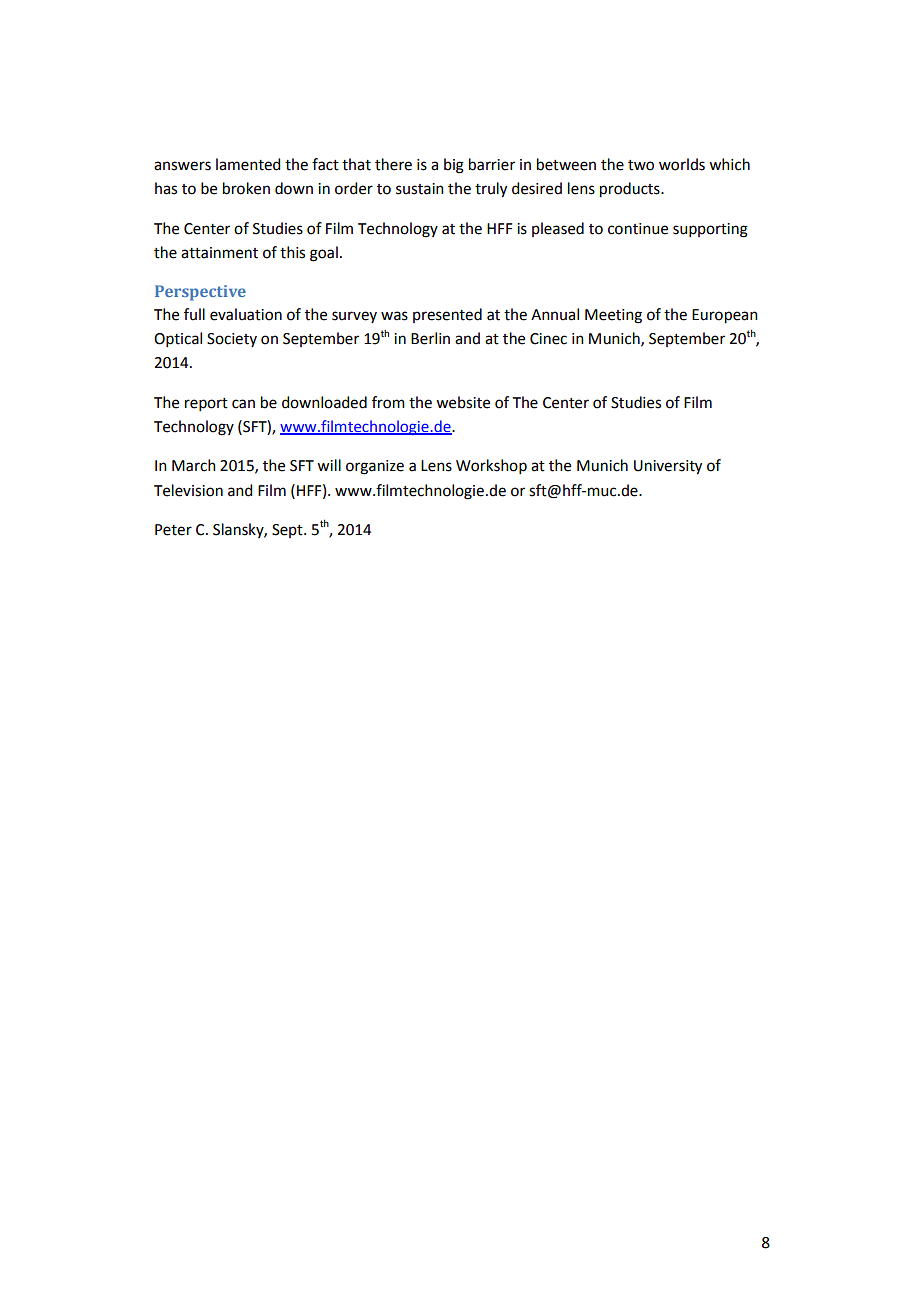 Image resolution: width=924 pixels, height=1308 pixels. Describe the element at coordinates (248, 164) in the screenshot. I see `lamented` at that location.
